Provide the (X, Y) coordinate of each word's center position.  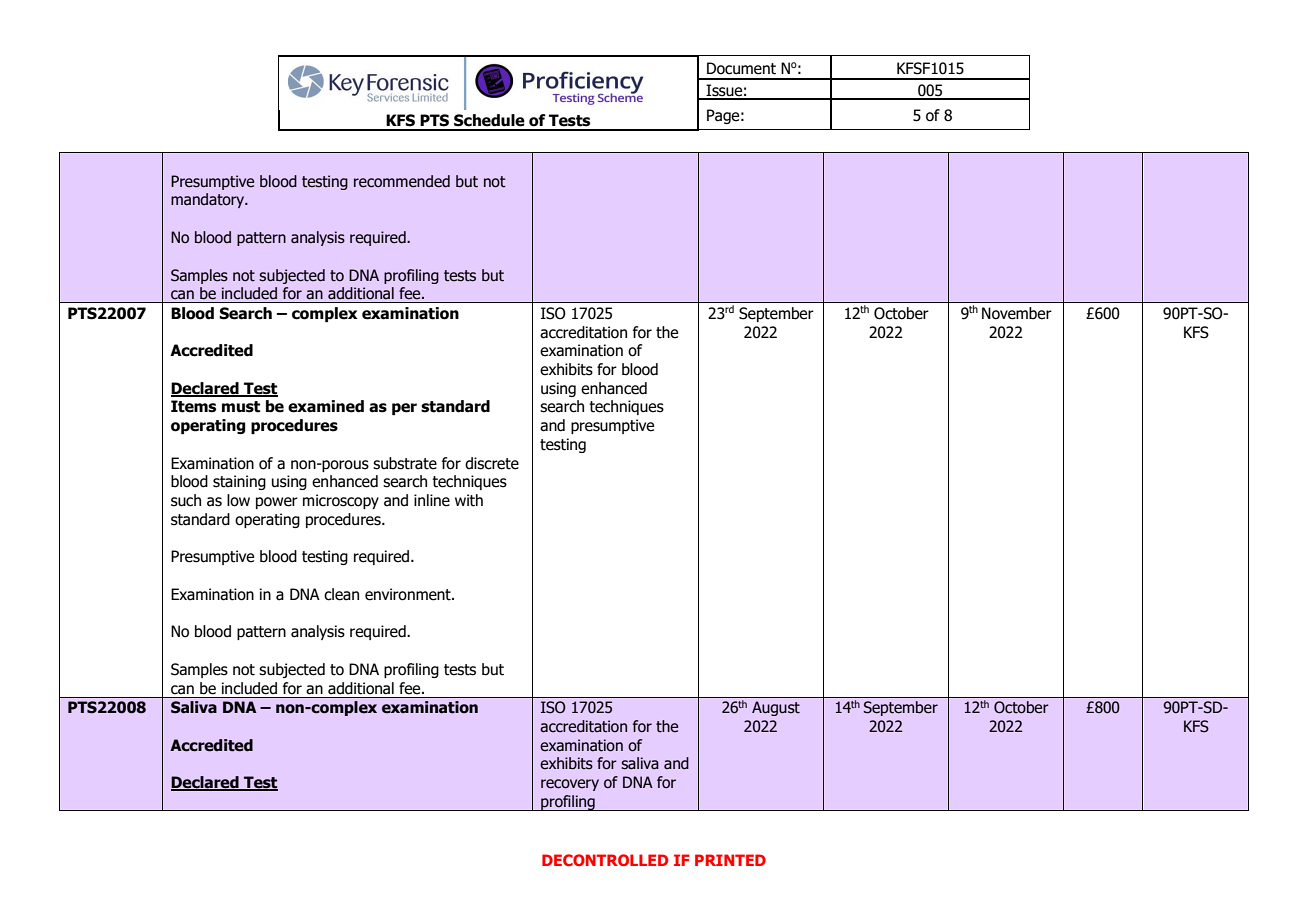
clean (341, 594)
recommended (402, 181)
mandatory (209, 200)
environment (409, 594)
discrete (492, 463)
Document (741, 68)
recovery (570, 785)
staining (239, 482)
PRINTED (730, 860)
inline (432, 500)
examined (326, 406)
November (1017, 313)
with (469, 500)
